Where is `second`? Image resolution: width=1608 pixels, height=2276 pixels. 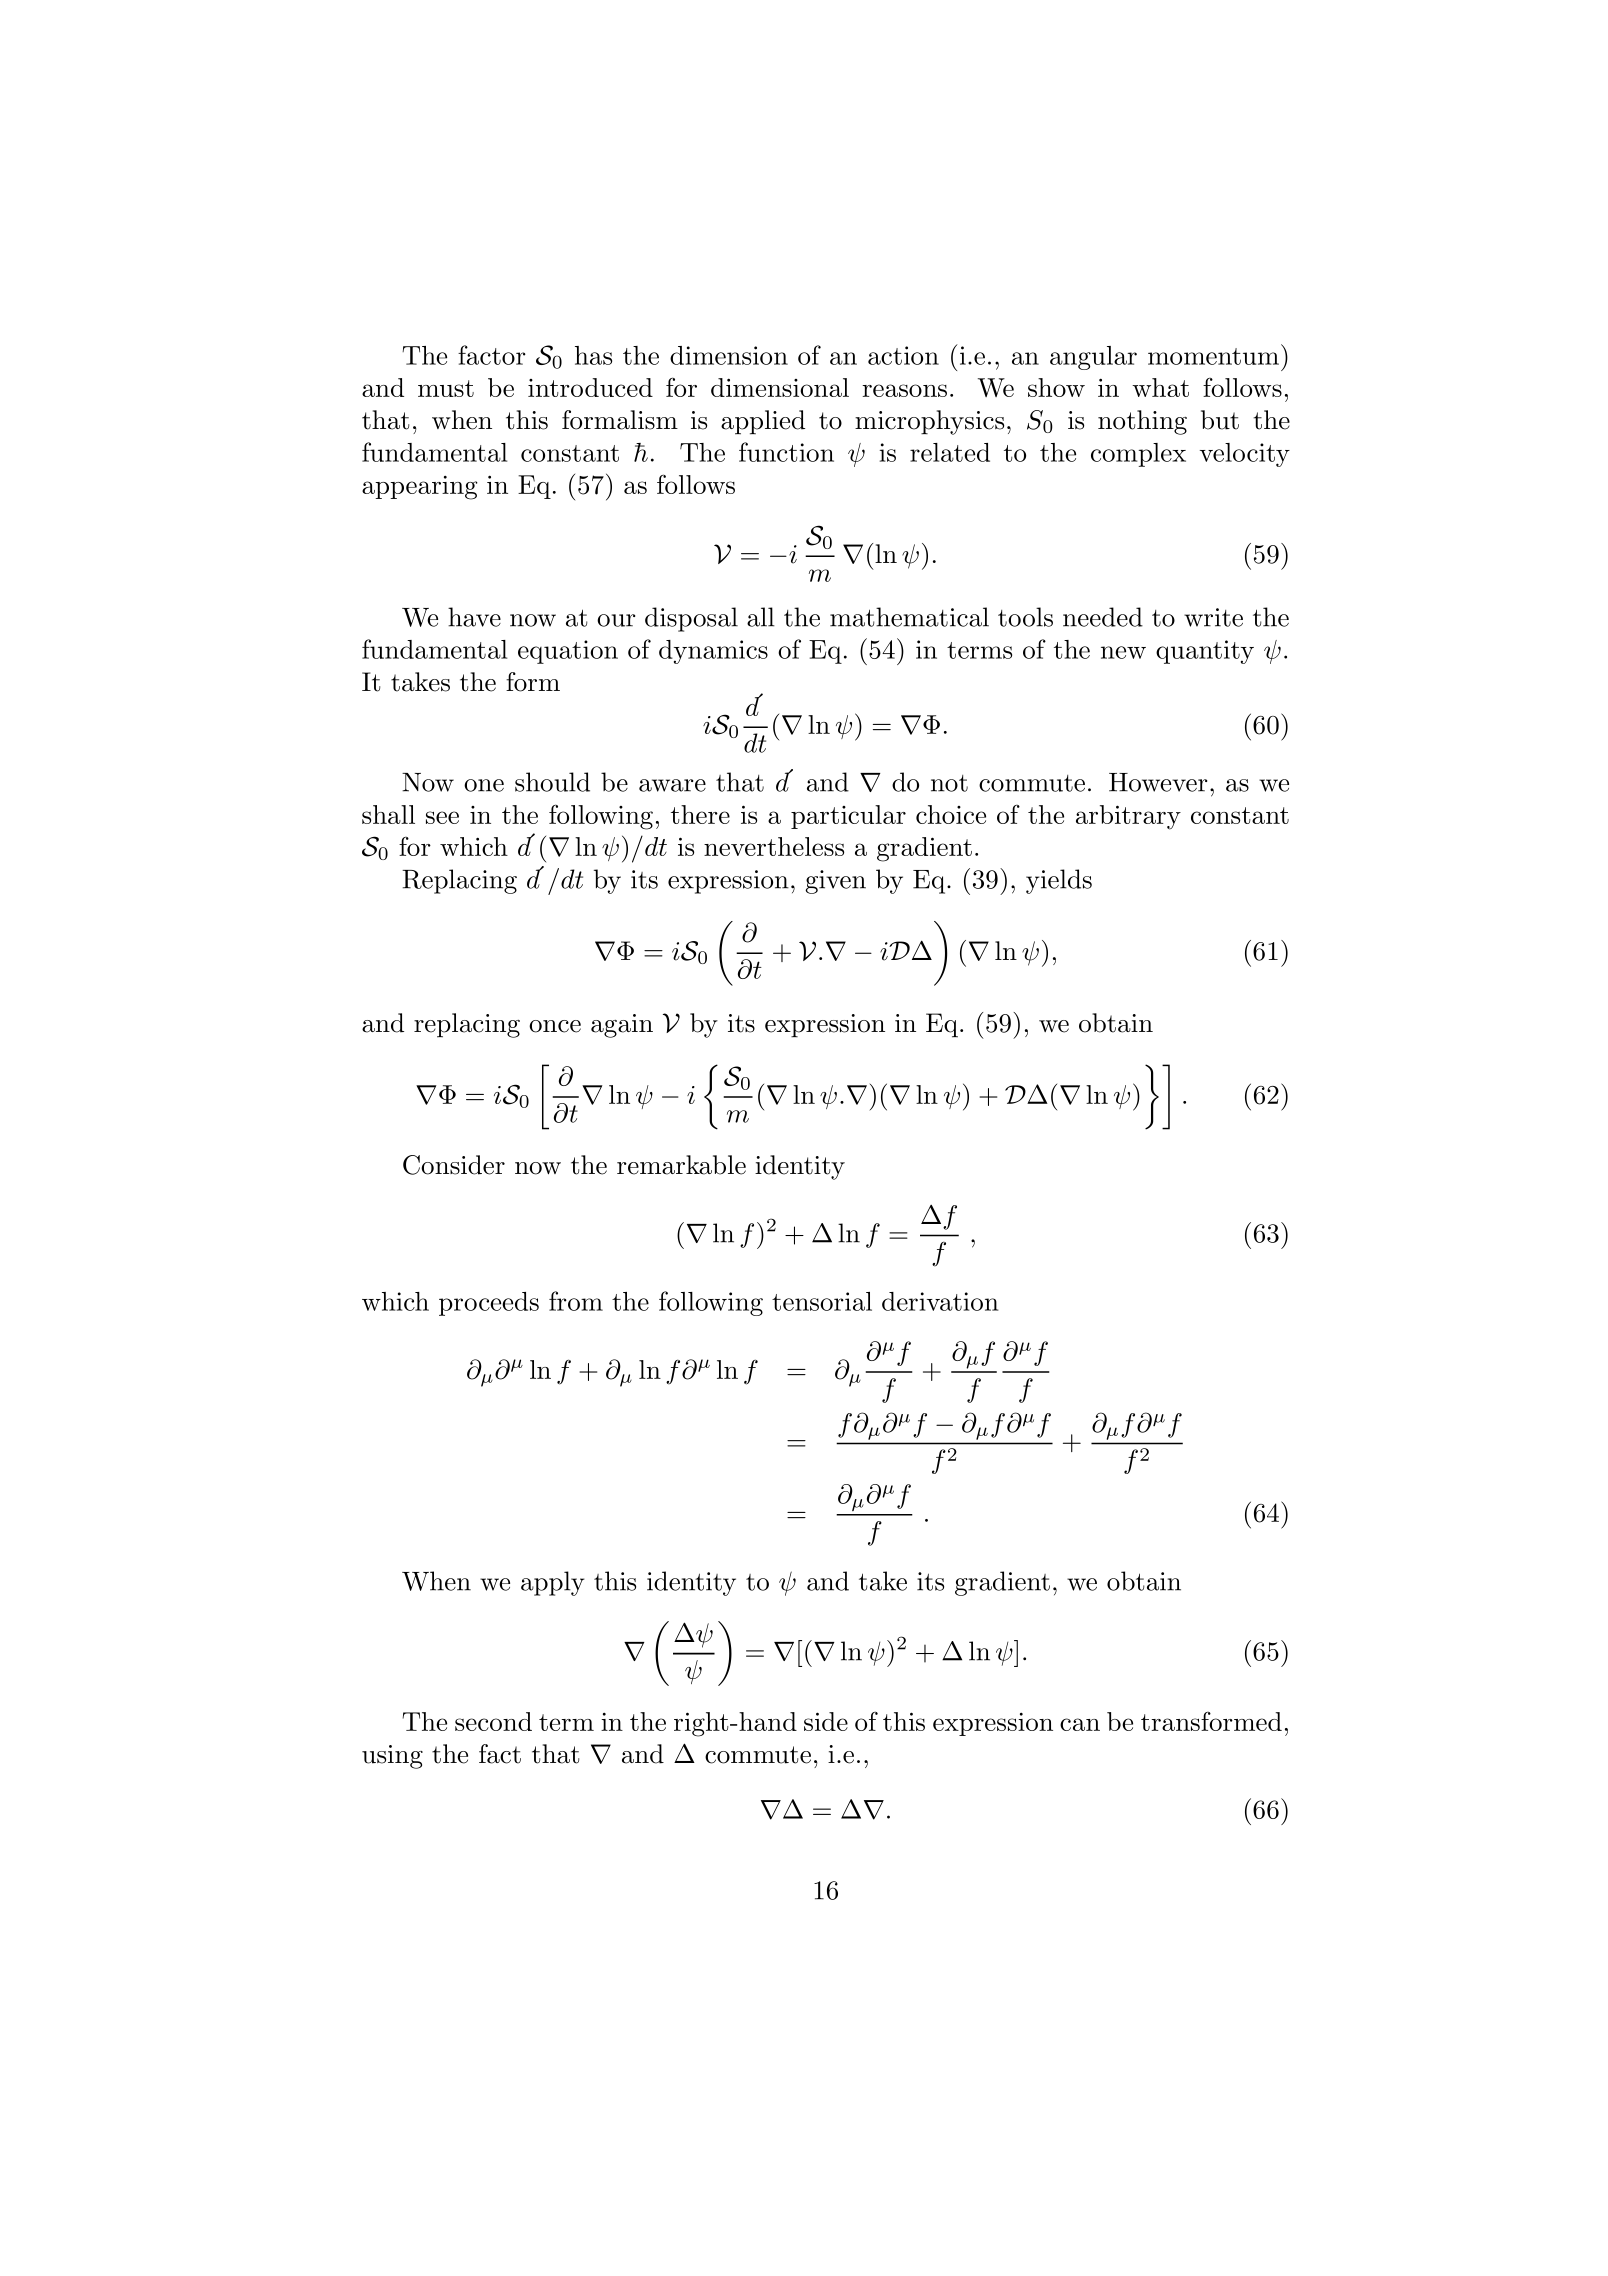
second is located at coordinates (493, 1721).
